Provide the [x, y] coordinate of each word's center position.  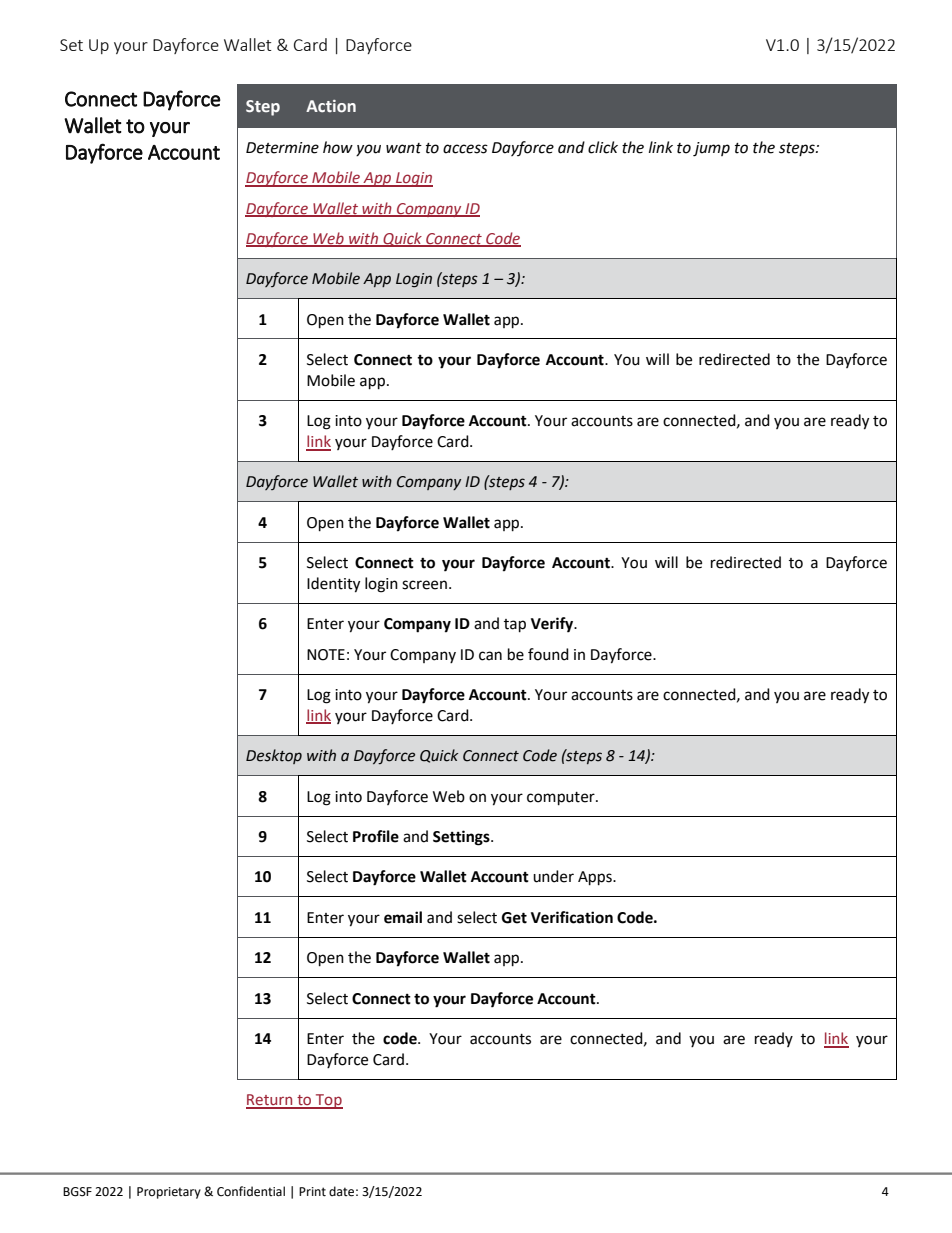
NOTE [326, 655]
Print [312, 1192]
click [603, 147]
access [465, 149]
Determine [282, 148]
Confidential [251, 1191]
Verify [553, 625]
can [490, 656]
